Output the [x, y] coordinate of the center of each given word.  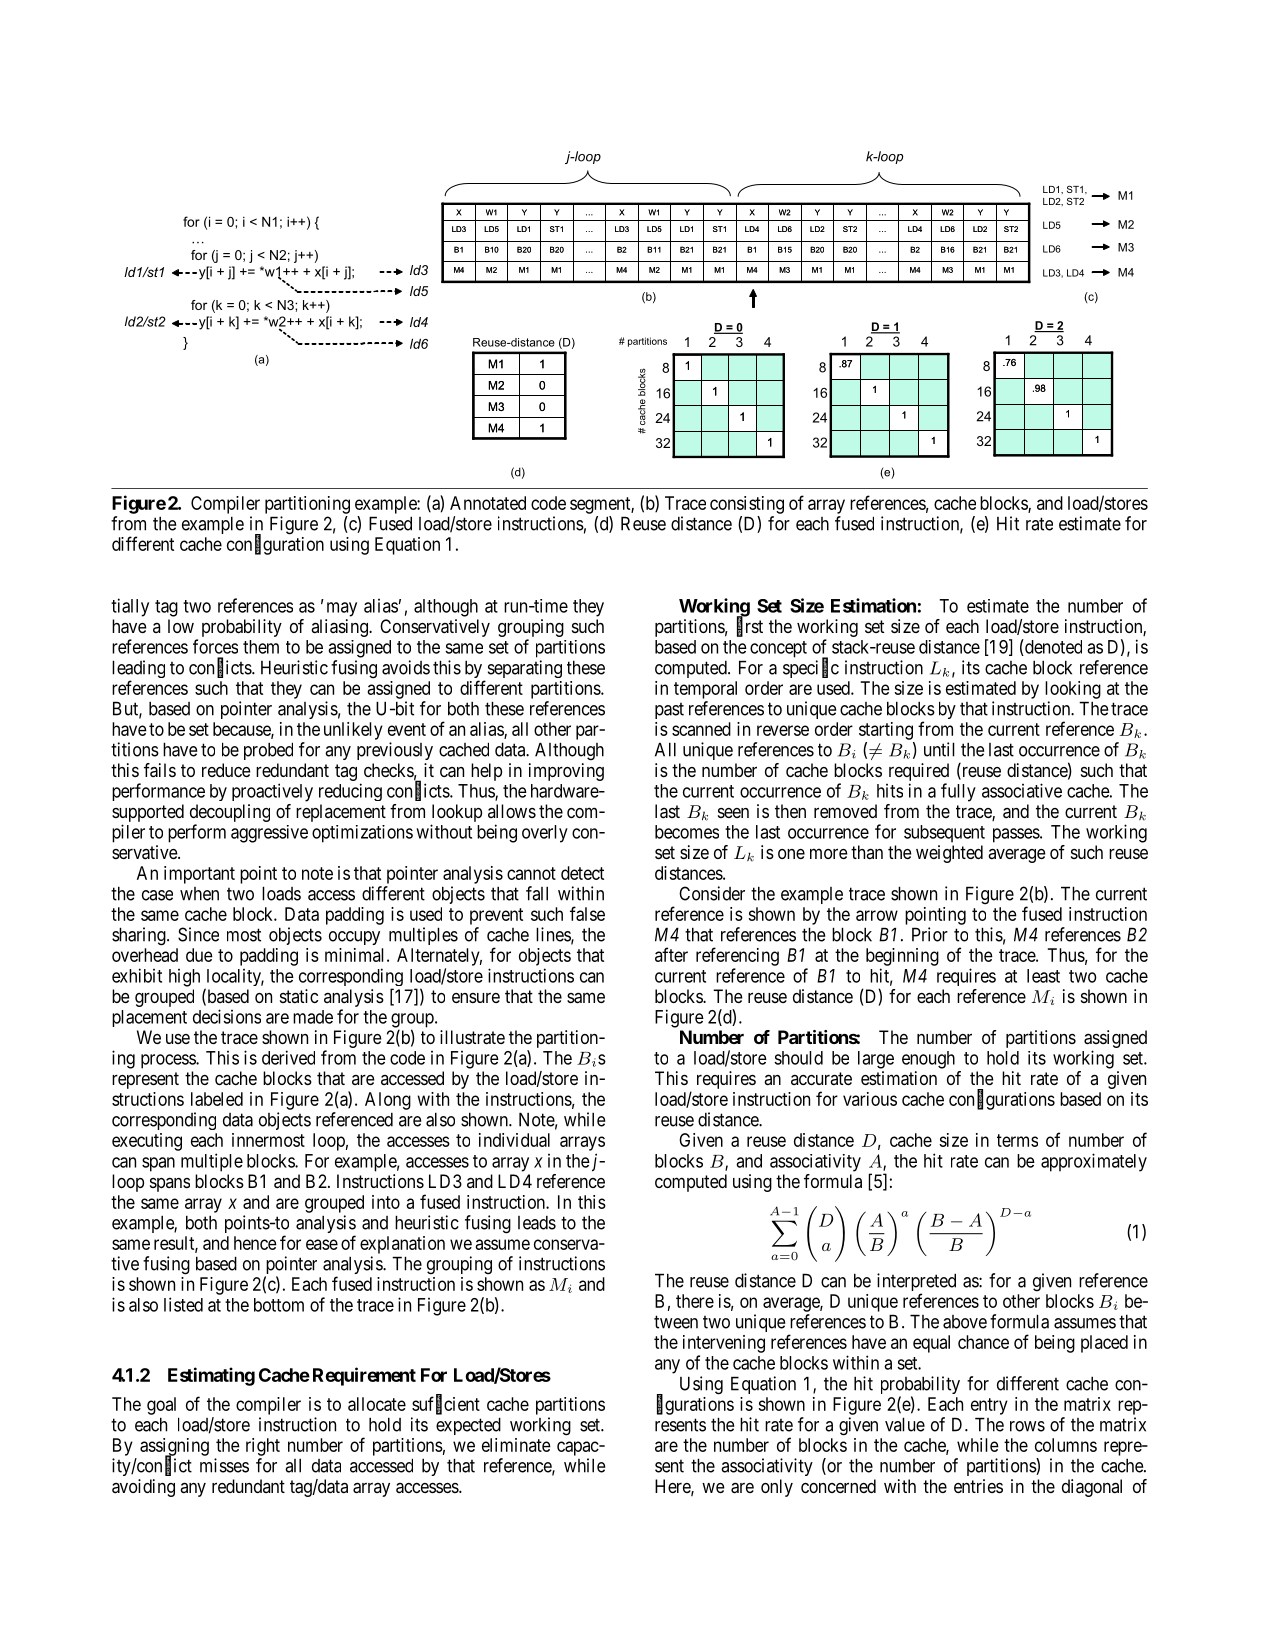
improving [566, 772]
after [671, 954]
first [750, 627]
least [1043, 976]
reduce [226, 770]
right [263, 1447]
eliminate [516, 1445]
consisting [747, 505]
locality [234, 979]
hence [255, 1243]
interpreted [916, 1283]
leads [537, 1223]
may [342, 609]
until [939, 749]
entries [978, 1486]
